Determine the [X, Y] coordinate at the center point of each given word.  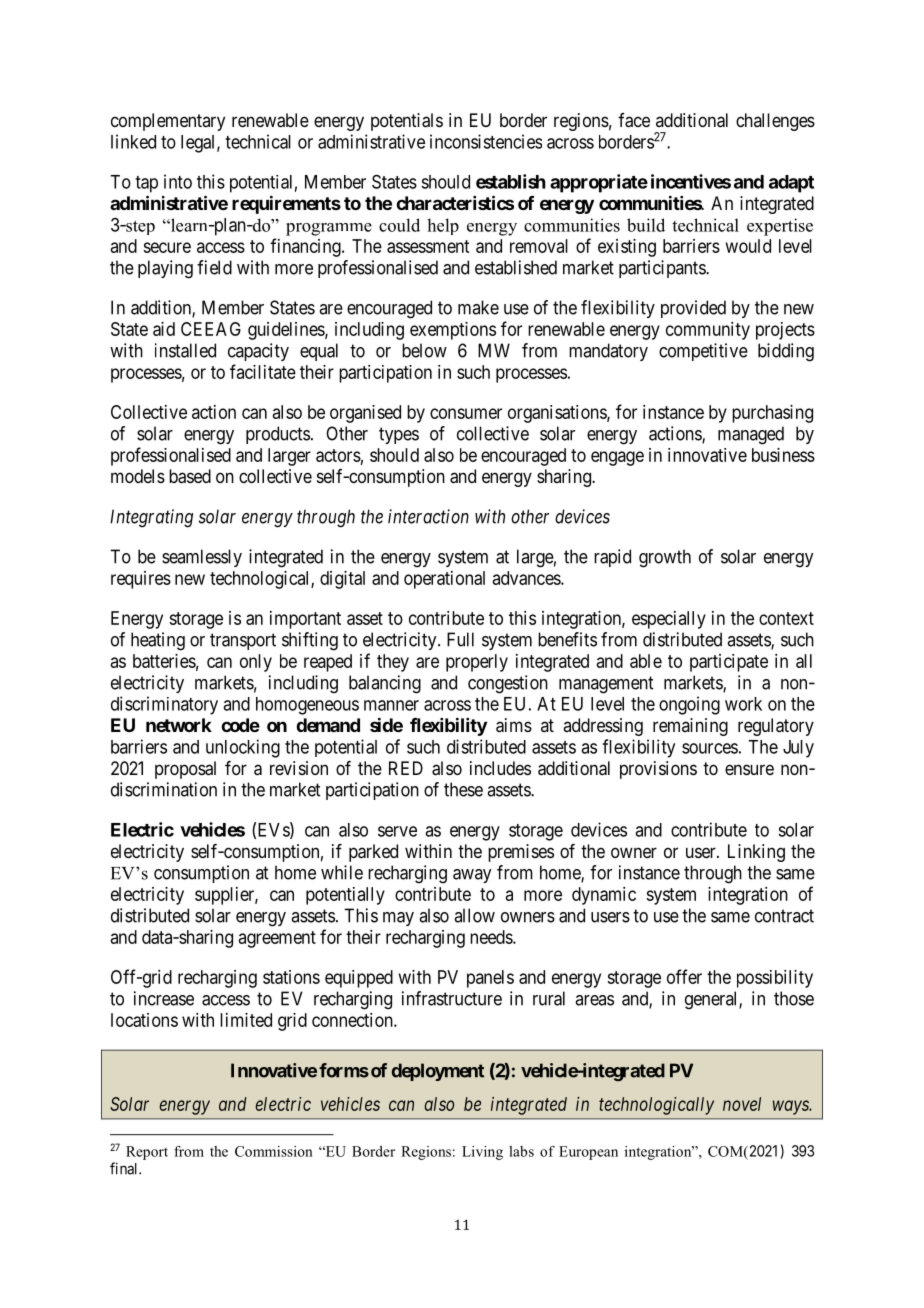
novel [742, 1104]
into [178, 181]
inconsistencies [486, 141]
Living [482, 1153]
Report [147, 1153]
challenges [775, 122]
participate [729, 663]
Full [460, 639]
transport [243, 641]
